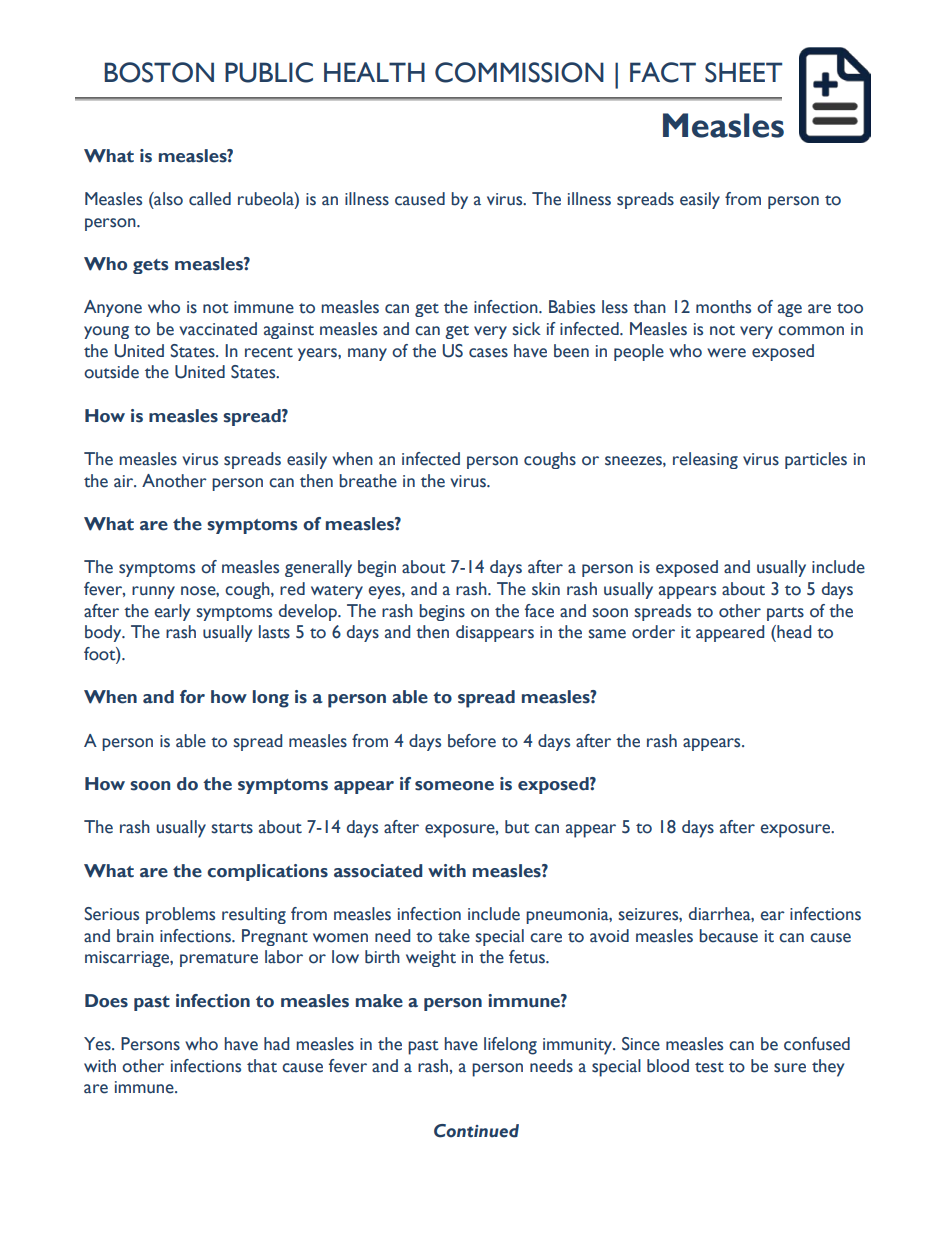 This screenshot has height=1233, width=952. Describe the element at coordinates (476, 1131) in the screenshot. I see `Continued` at that location.
